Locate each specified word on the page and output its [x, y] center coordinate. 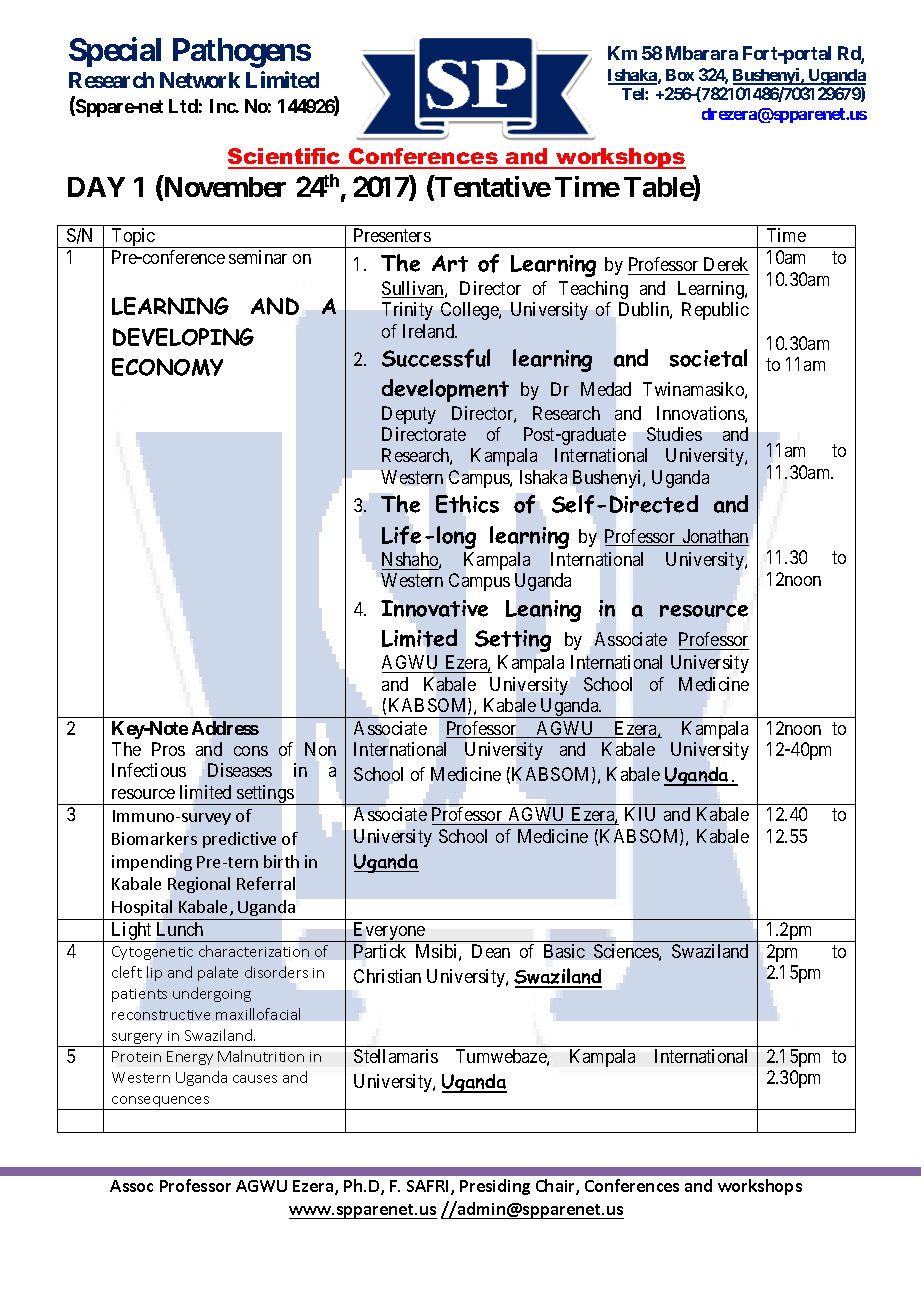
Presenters [392, 235]
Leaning [543, 611]
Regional [199, 885]
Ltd [183, 106]
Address [225, 728]
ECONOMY [167, 367]
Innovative [434, 608]
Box [680, 75]
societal [708, 358]
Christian [387, 976]
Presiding [495, 1187]
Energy [190, 1058]
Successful [436, 358]
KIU [640, 814]
